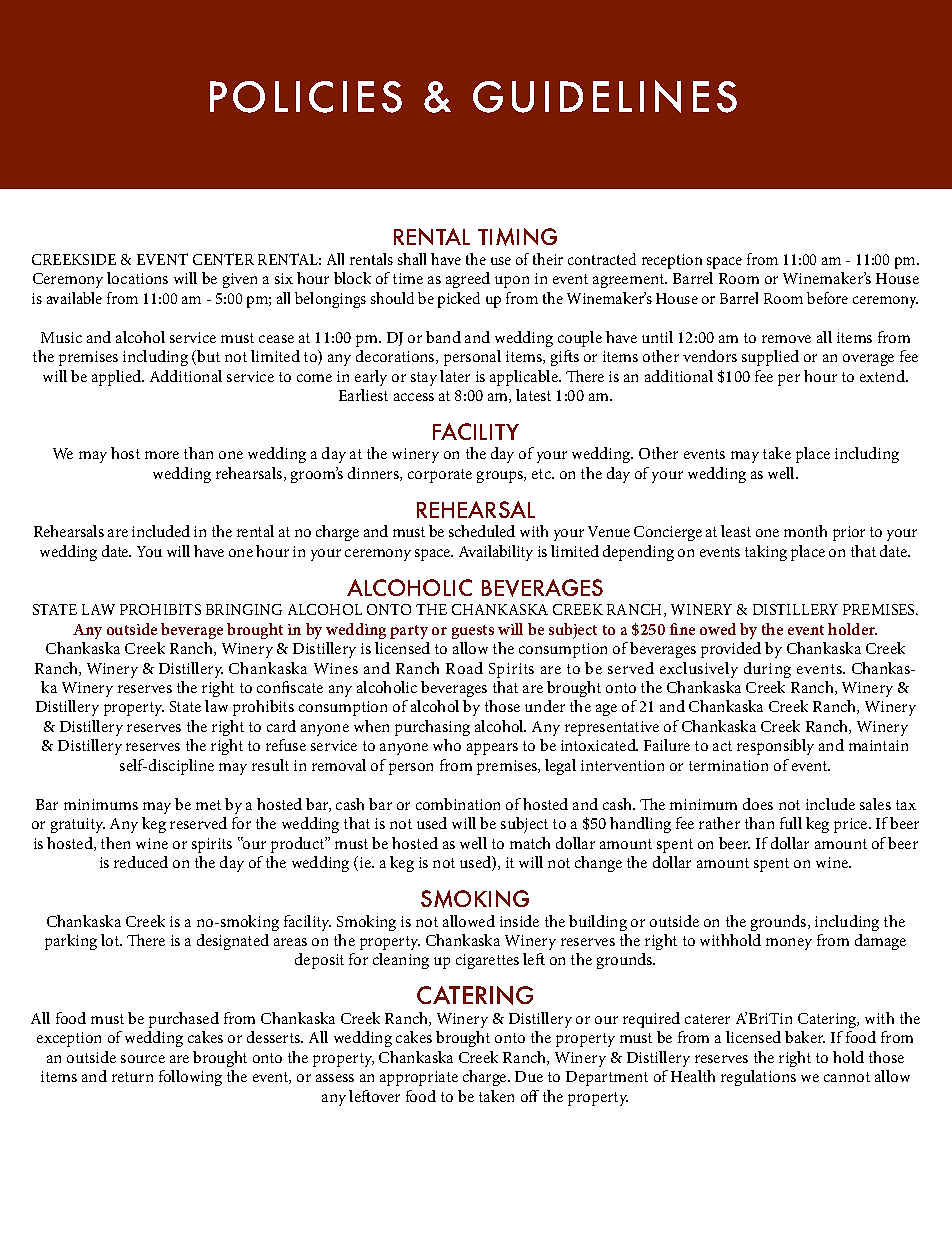  I want to click on full, so click(791, 823).
